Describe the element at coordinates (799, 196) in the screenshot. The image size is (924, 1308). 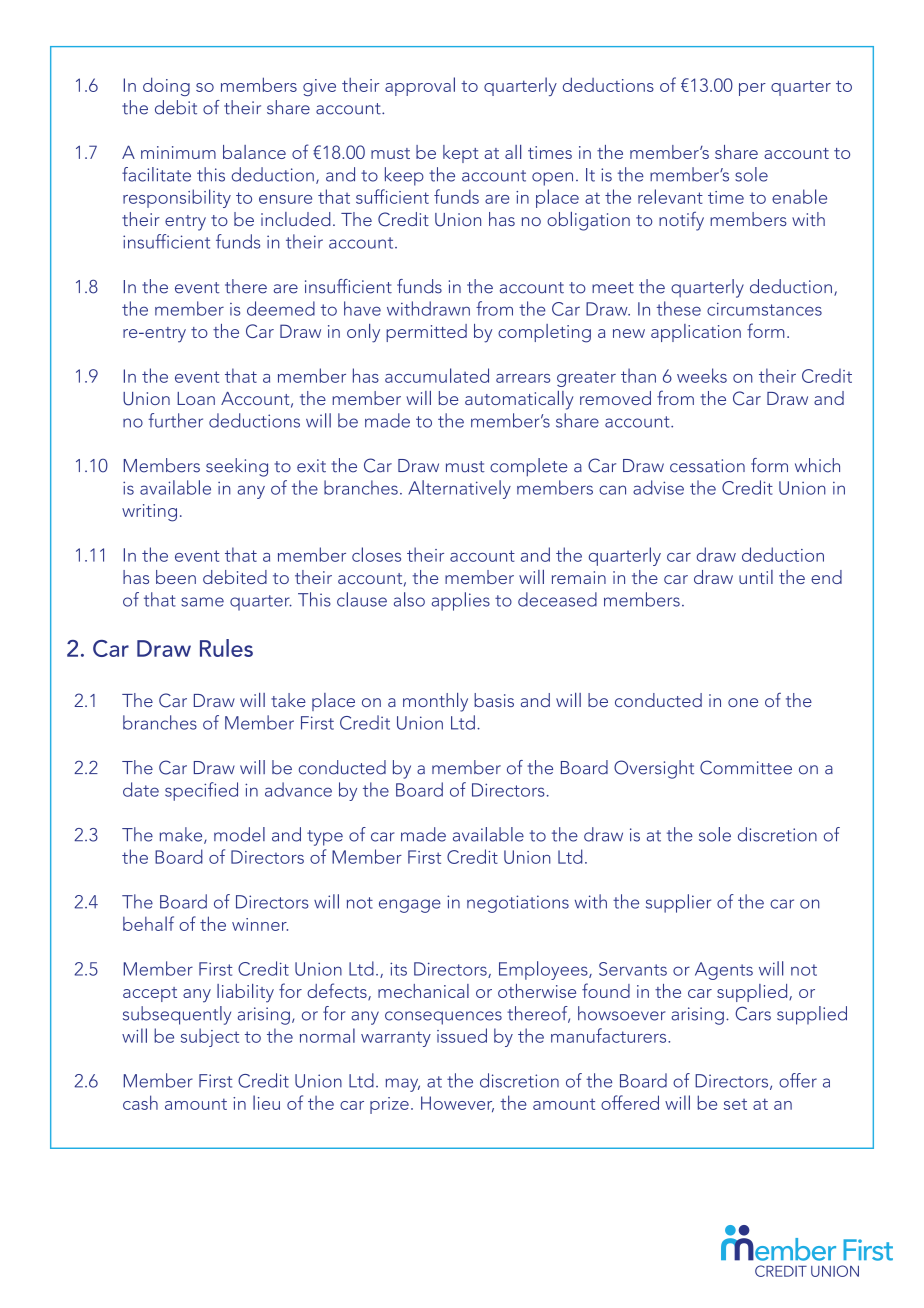
I see `enable` at that location.
